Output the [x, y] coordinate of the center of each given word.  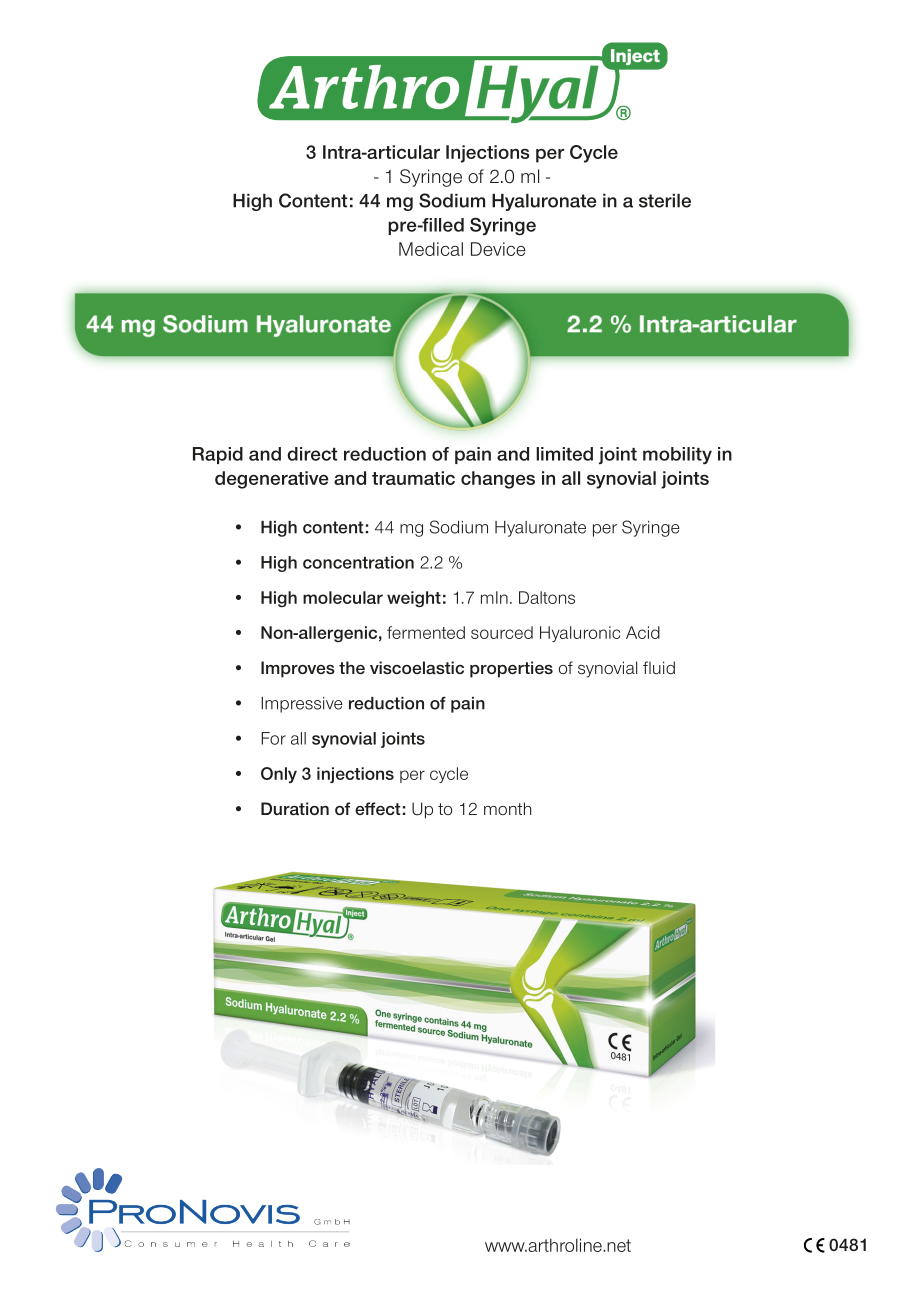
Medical [431, 249]
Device [498, 249]
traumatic [413, 478]
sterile [665, 200]
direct [312, 454]
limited [564, 454]
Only [279, 775]
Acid [643, 632]
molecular [343, 597]
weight [414, 599]
